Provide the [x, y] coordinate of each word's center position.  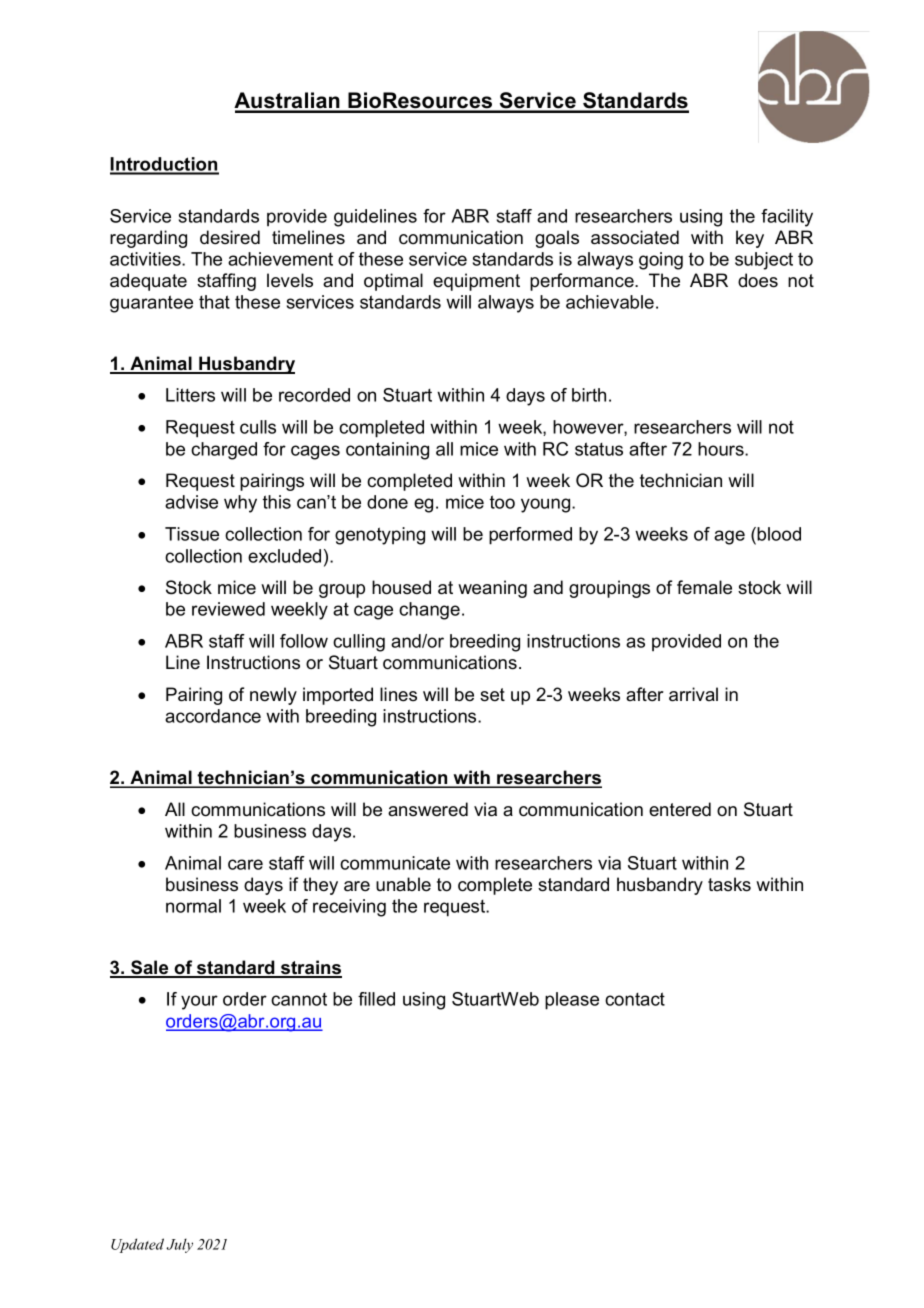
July [179, 1245]
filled [376, 999]
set [492, 695]
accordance [213, 716]
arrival [693, 694]
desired [230, 237]
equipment [476, 282]
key [750, 239]
